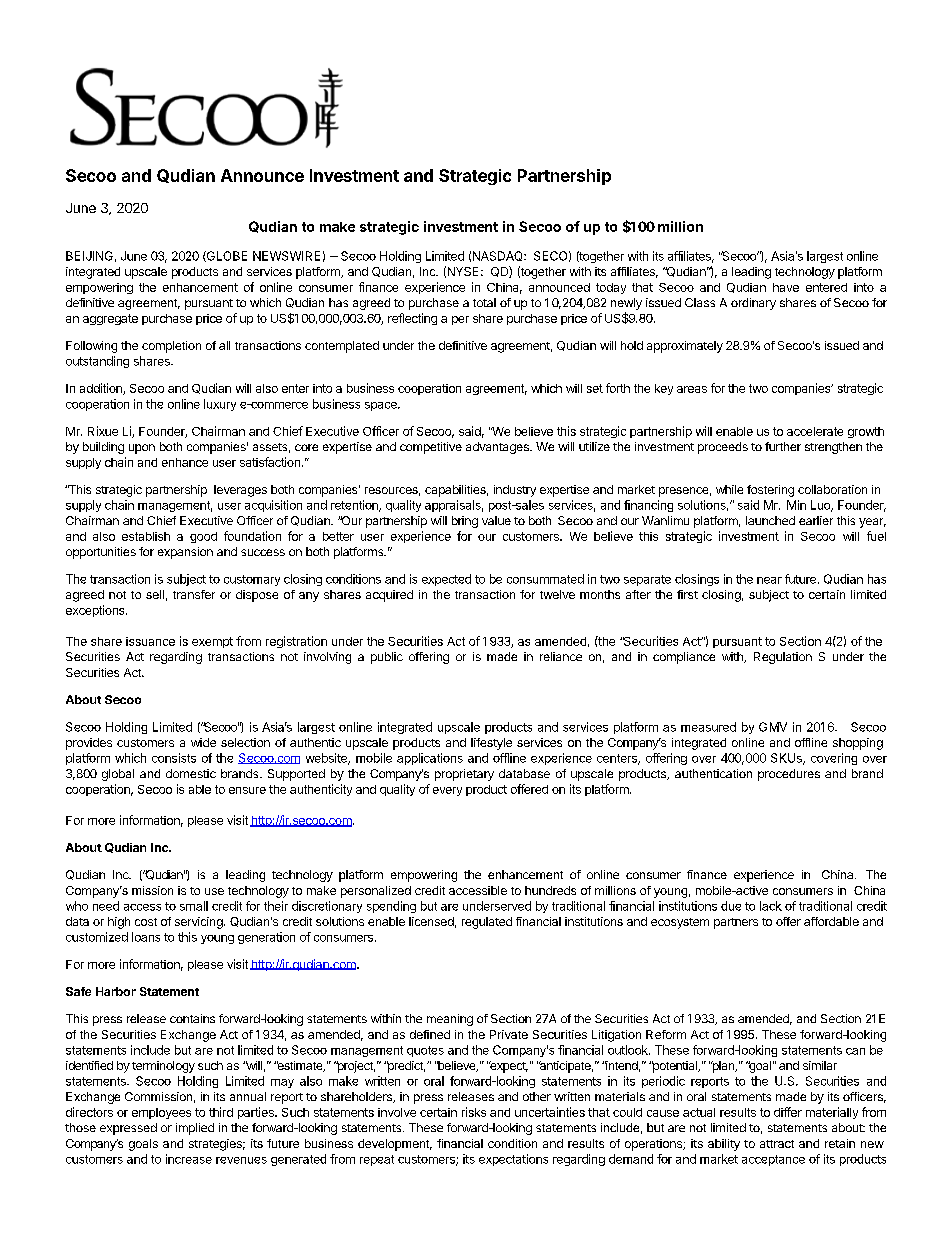 Image resolution: width=952 pixels, height=1233 pixels. Describe the element at coordinates (474, 1112) in the screenshot. I see `risks` at that location.
